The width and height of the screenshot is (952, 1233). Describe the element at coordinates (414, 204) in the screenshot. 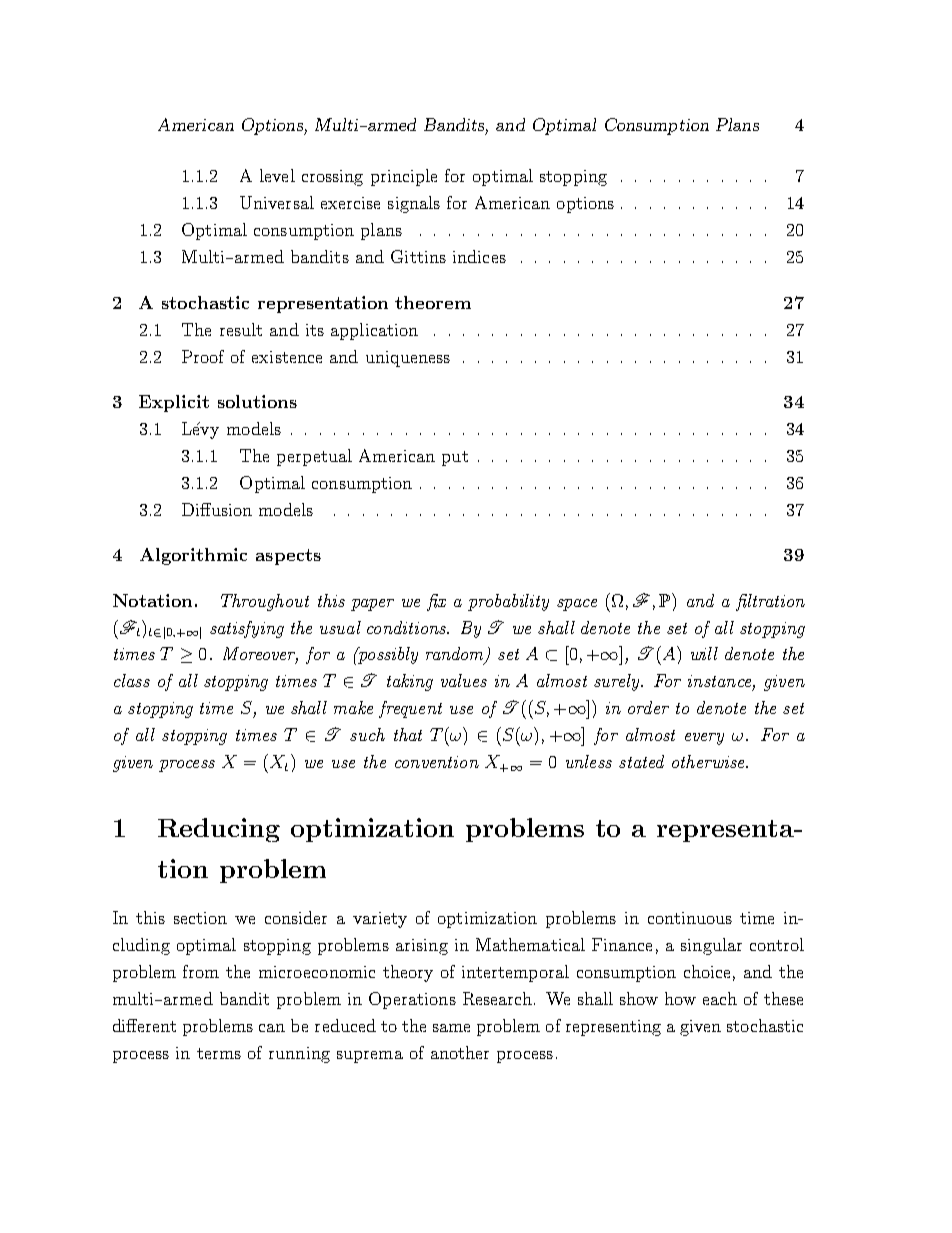

I see `signals` at that location.
